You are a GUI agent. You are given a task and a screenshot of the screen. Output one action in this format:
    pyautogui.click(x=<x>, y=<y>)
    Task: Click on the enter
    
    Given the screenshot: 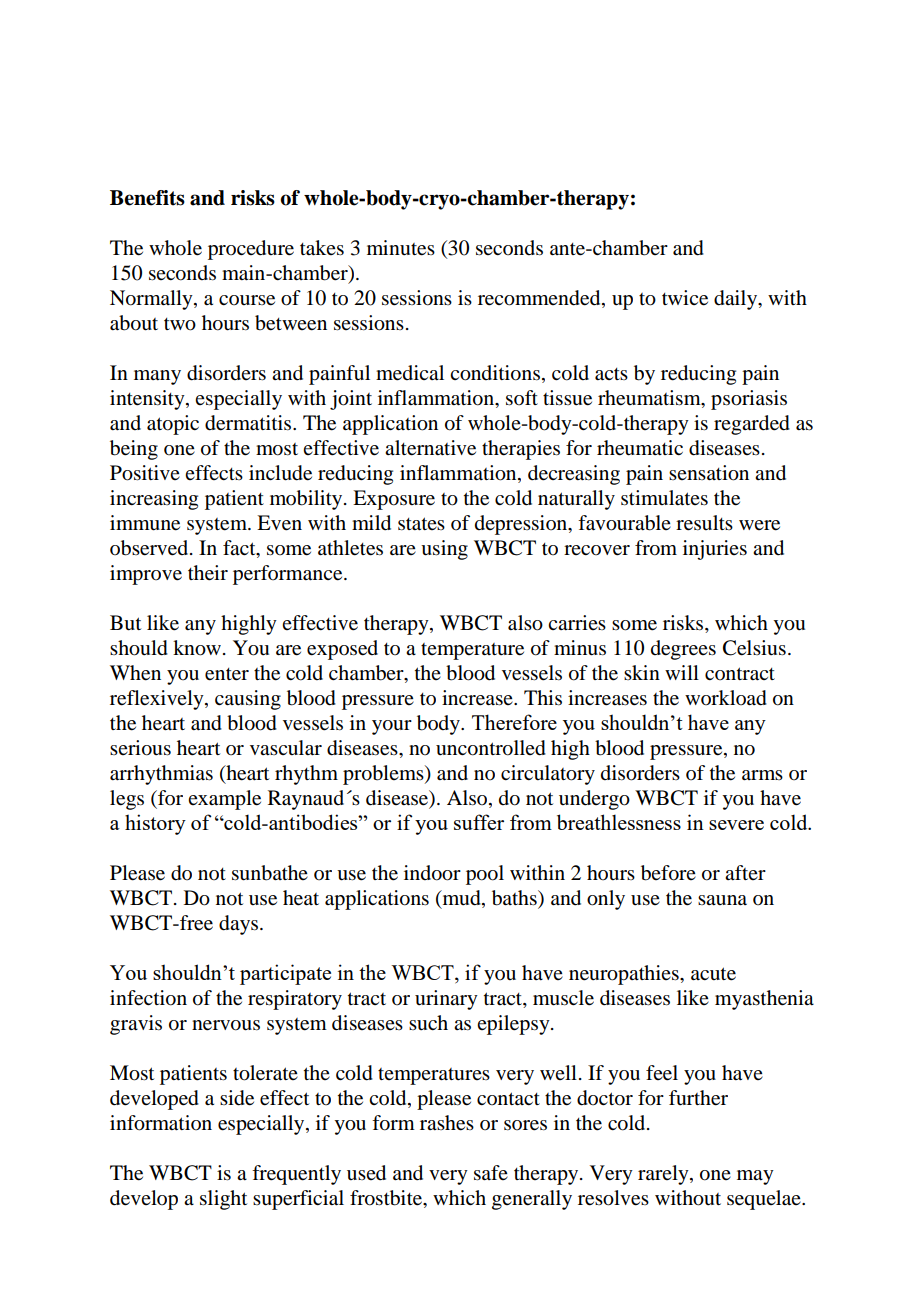 What is the action you would take?
    pyautogui.click(x=227, y=674)
